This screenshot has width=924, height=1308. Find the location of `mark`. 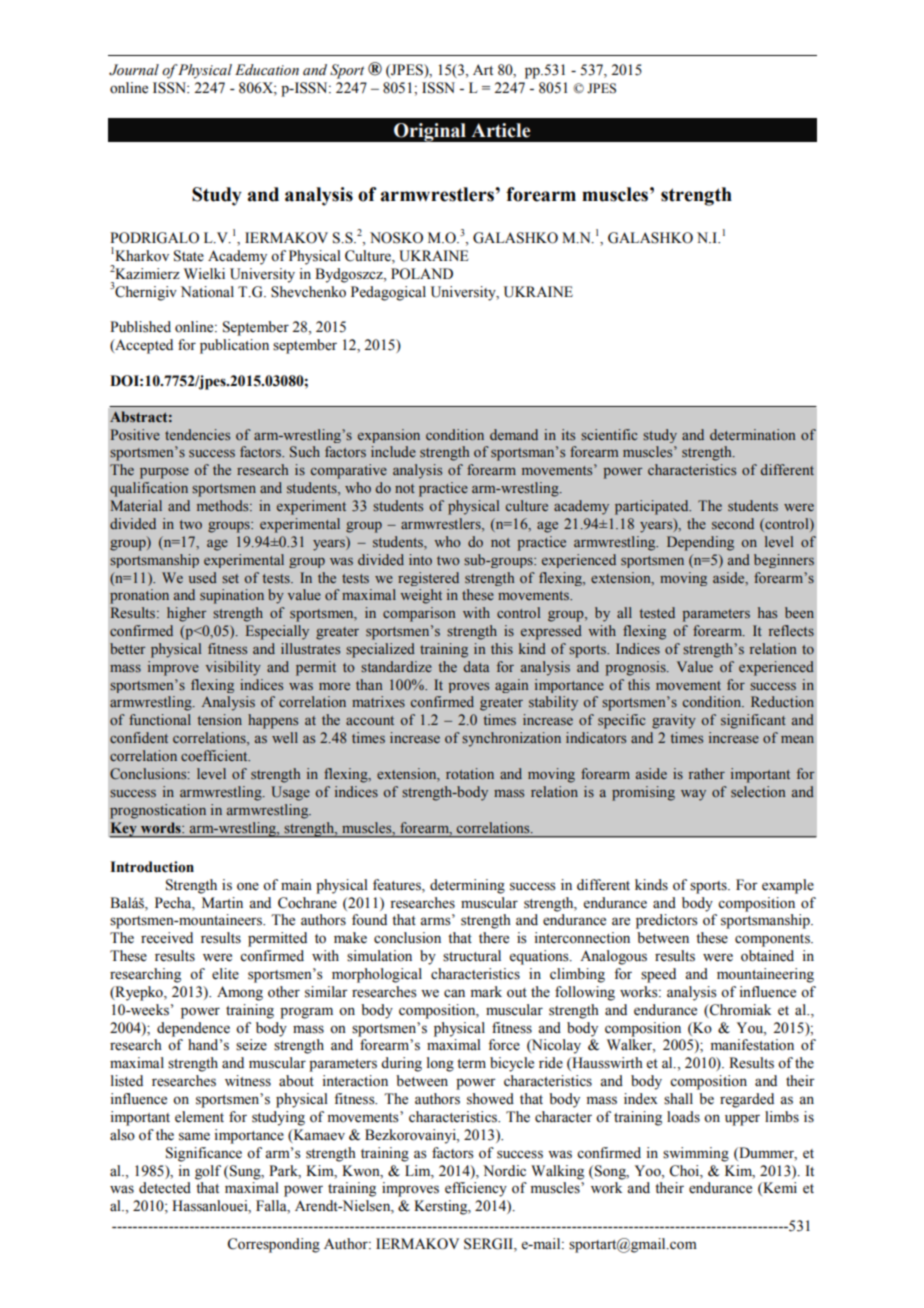

mark is located at coordinates (486, 991).
